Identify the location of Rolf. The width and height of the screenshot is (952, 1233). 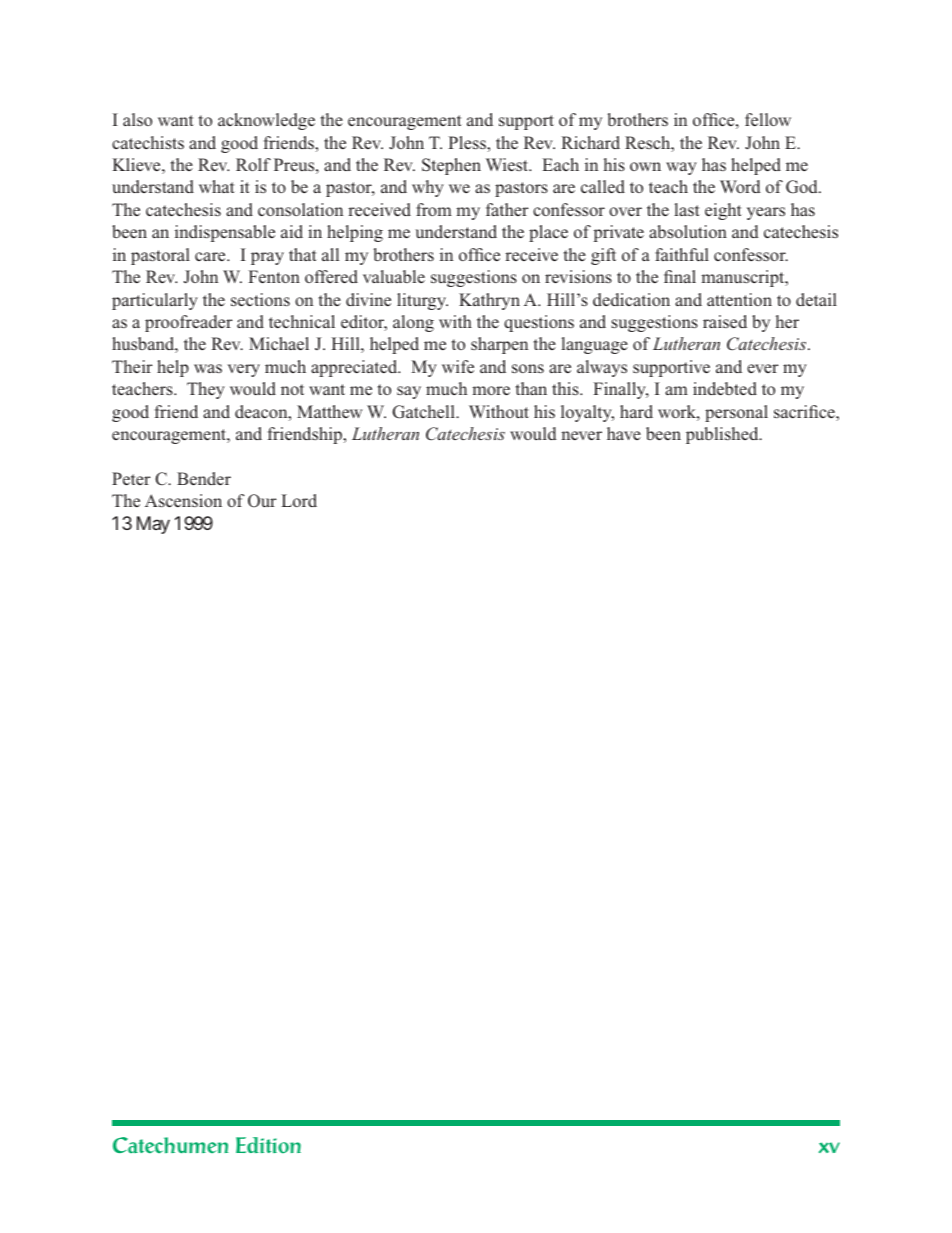
(253, 164).
